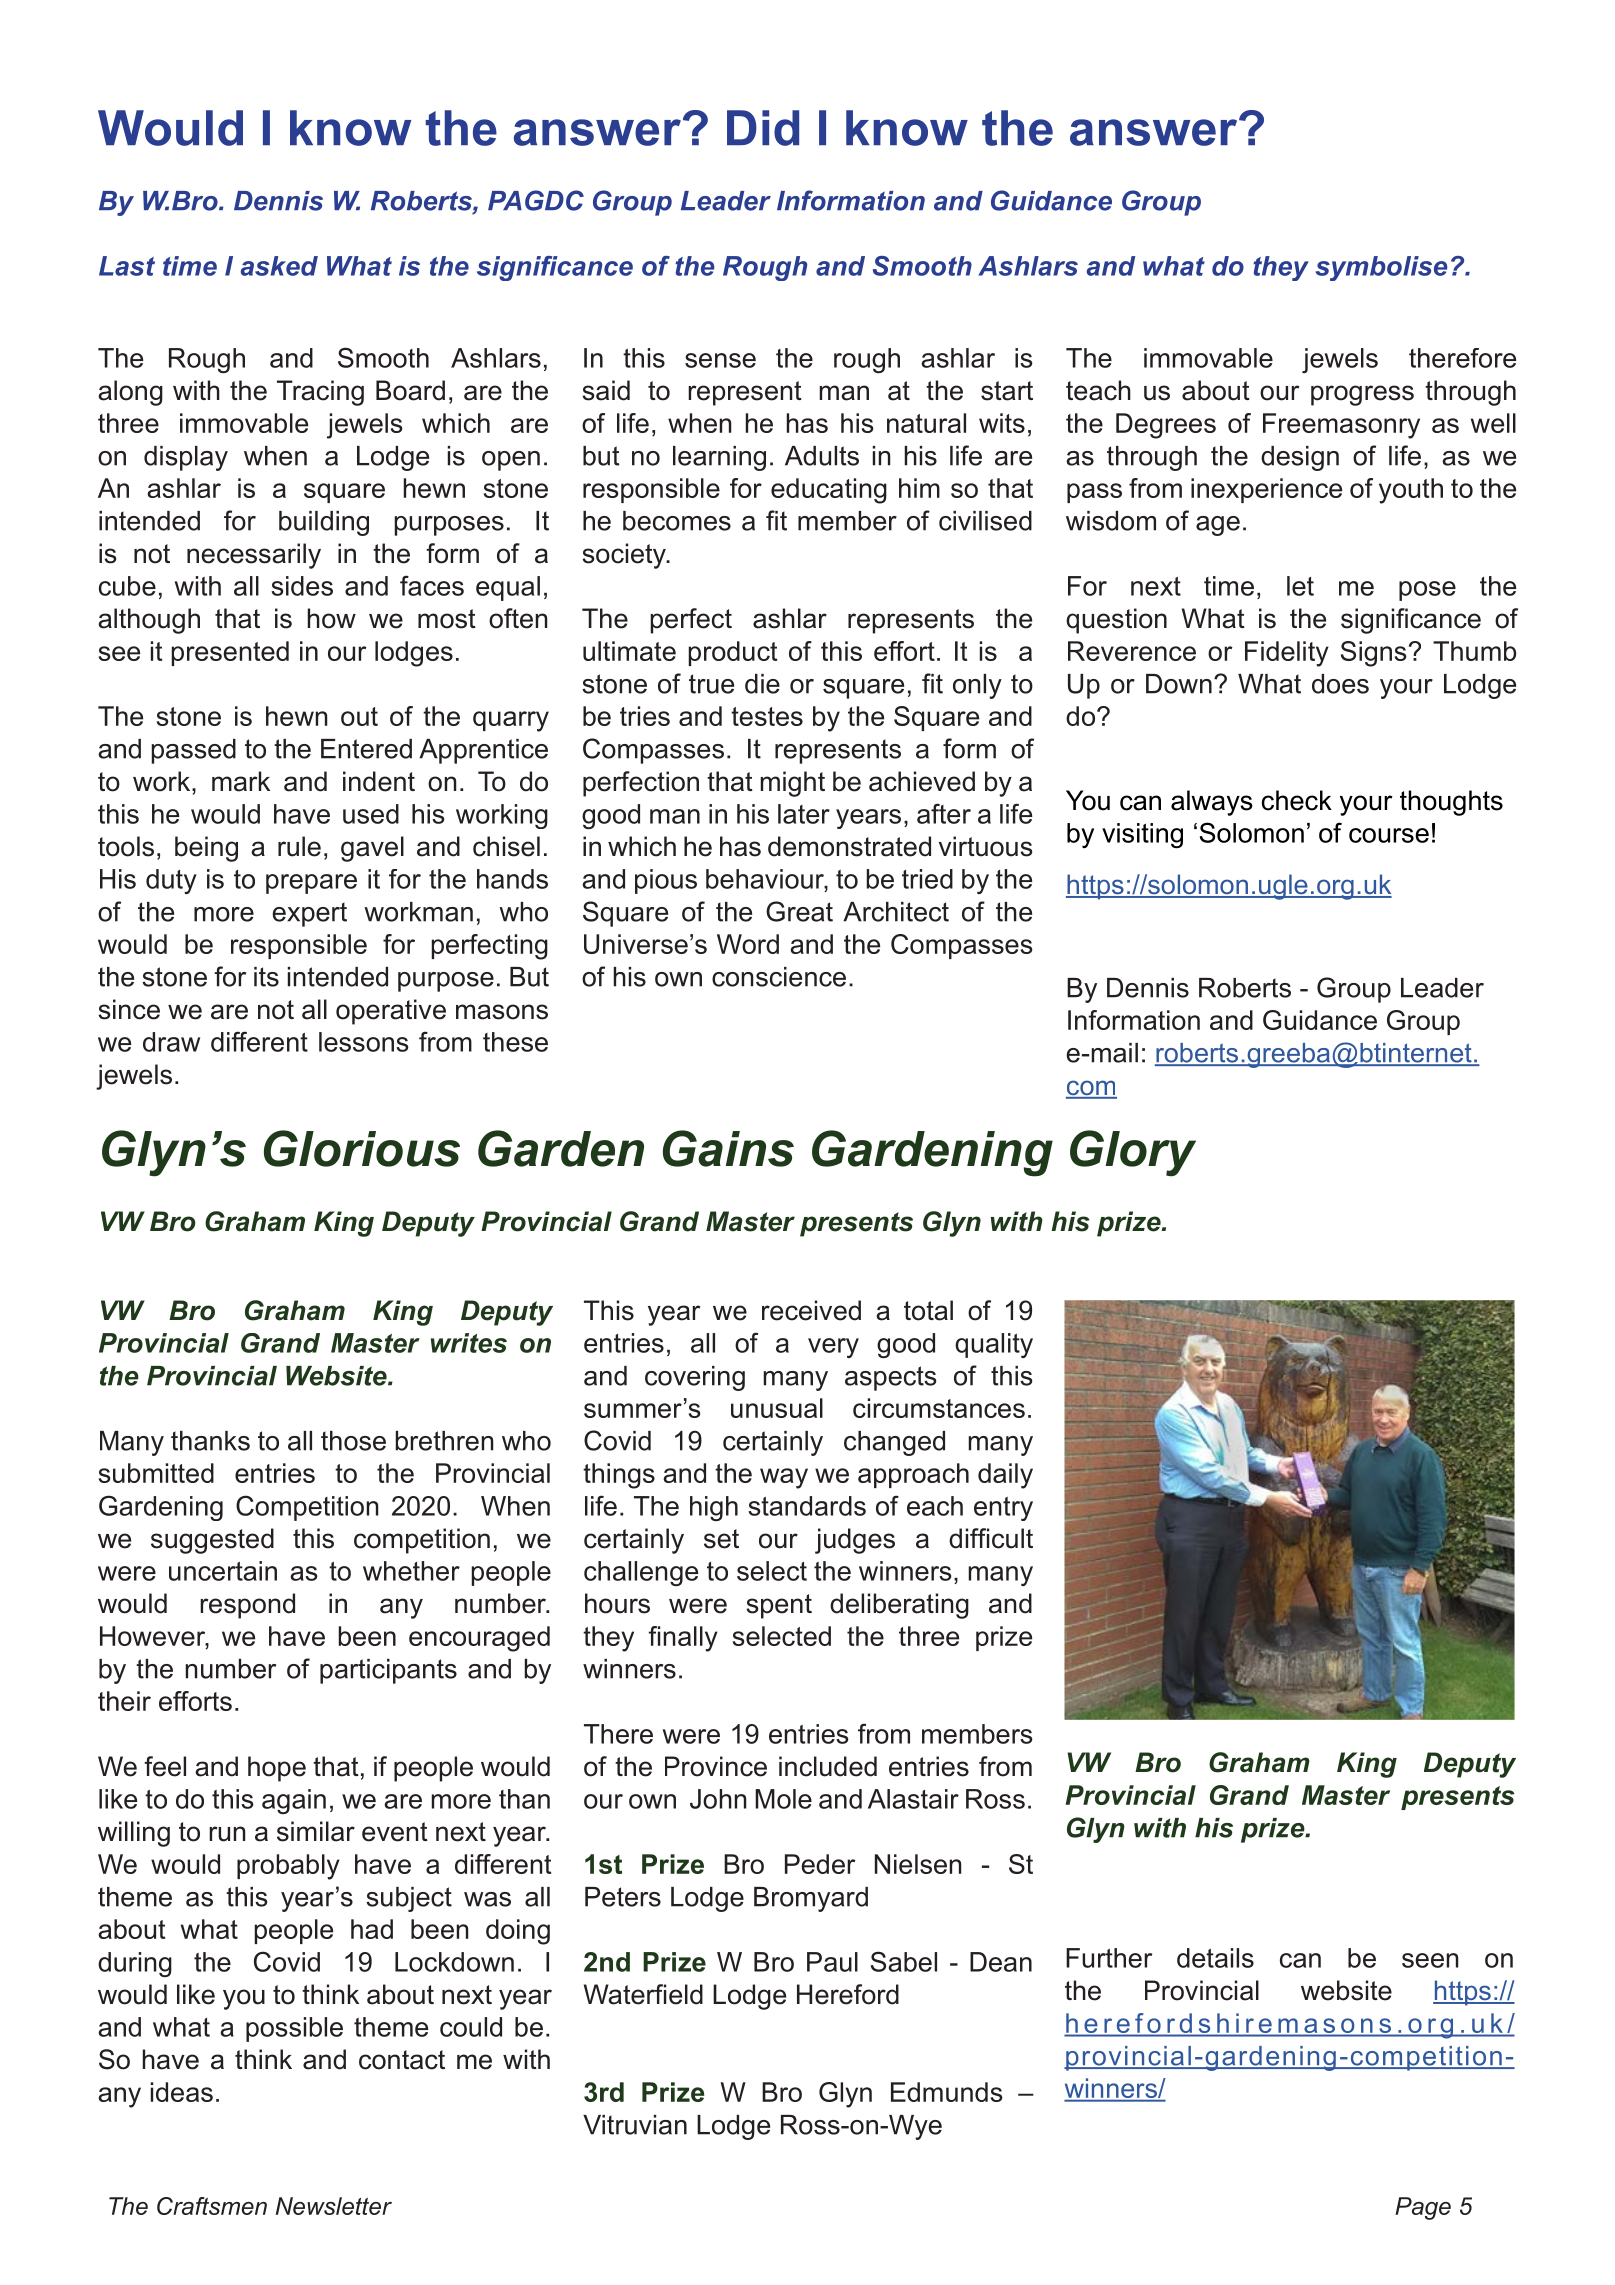 The width and height of the document is (1615, 2285). What do you see at coordinates (994, 1345) in the document?
I see `quality` at bounding box center [994, 1345].
